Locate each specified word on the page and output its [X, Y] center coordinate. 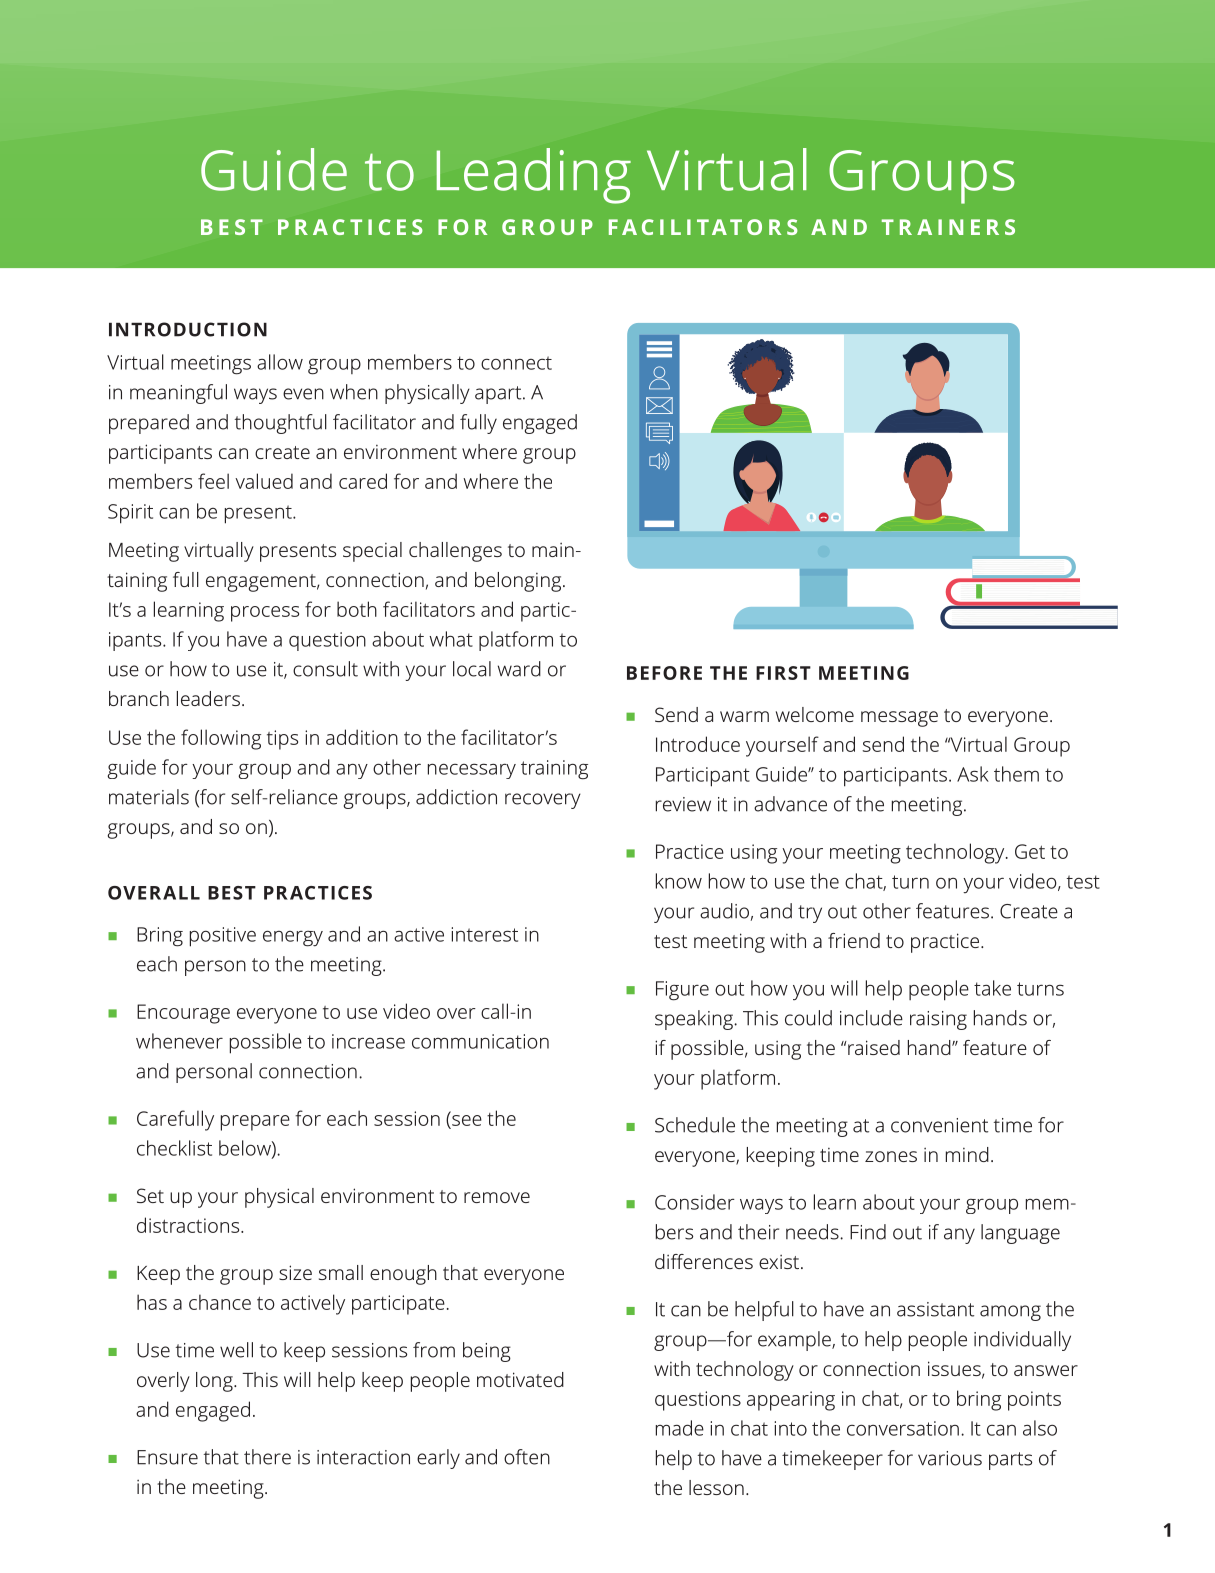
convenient [939, 1125]
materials [149, 797]
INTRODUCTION [188, 329]
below [246, 1149]
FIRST [783, 673]
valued [264, 481]
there [267, 1457]
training [554, 770]
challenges [455, 552]
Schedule [695, 1125]
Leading [533, 176]
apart [499, 395]
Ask [973, 774]
